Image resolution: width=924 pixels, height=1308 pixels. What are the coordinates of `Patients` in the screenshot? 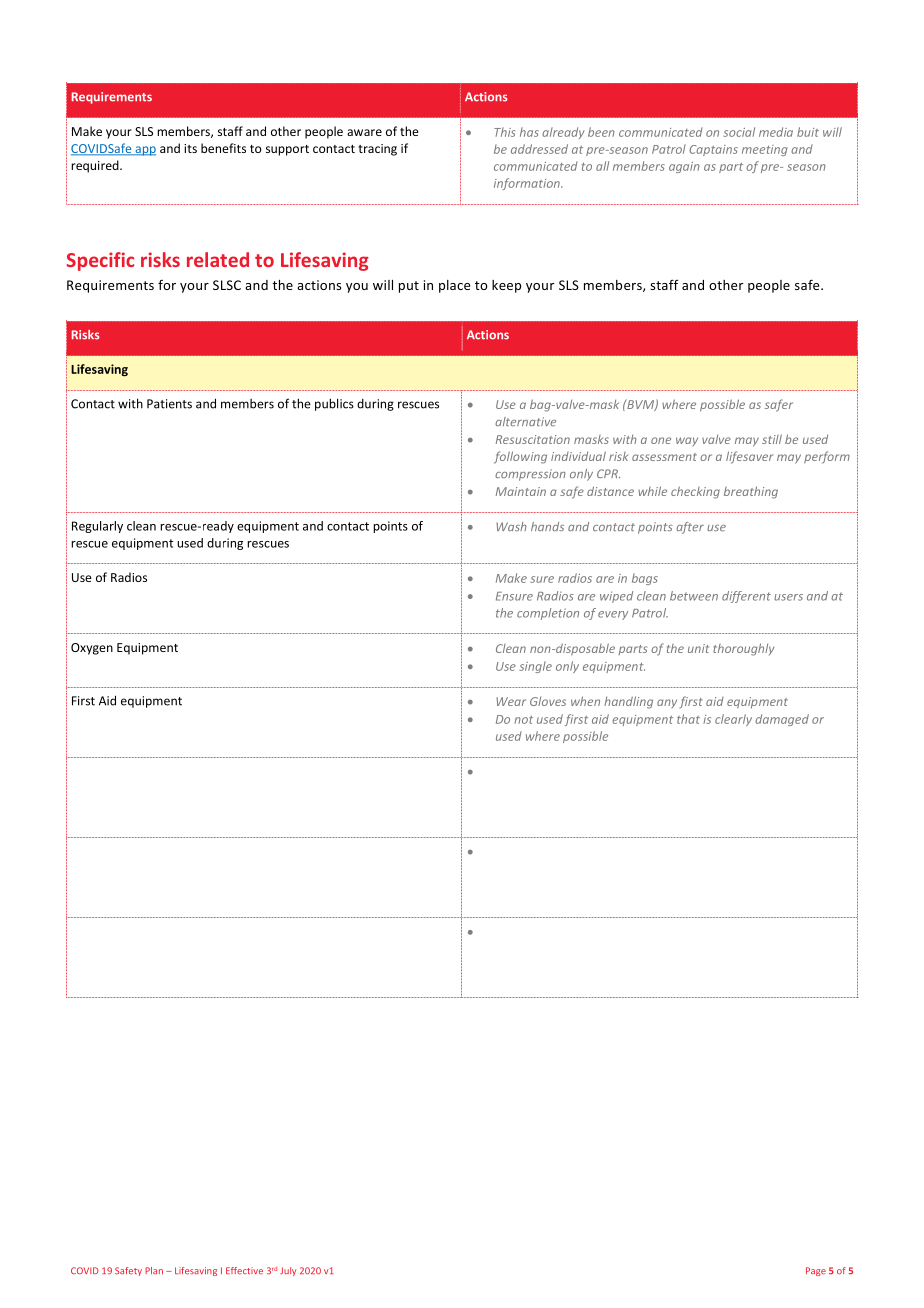 It's located at (169, 404).
